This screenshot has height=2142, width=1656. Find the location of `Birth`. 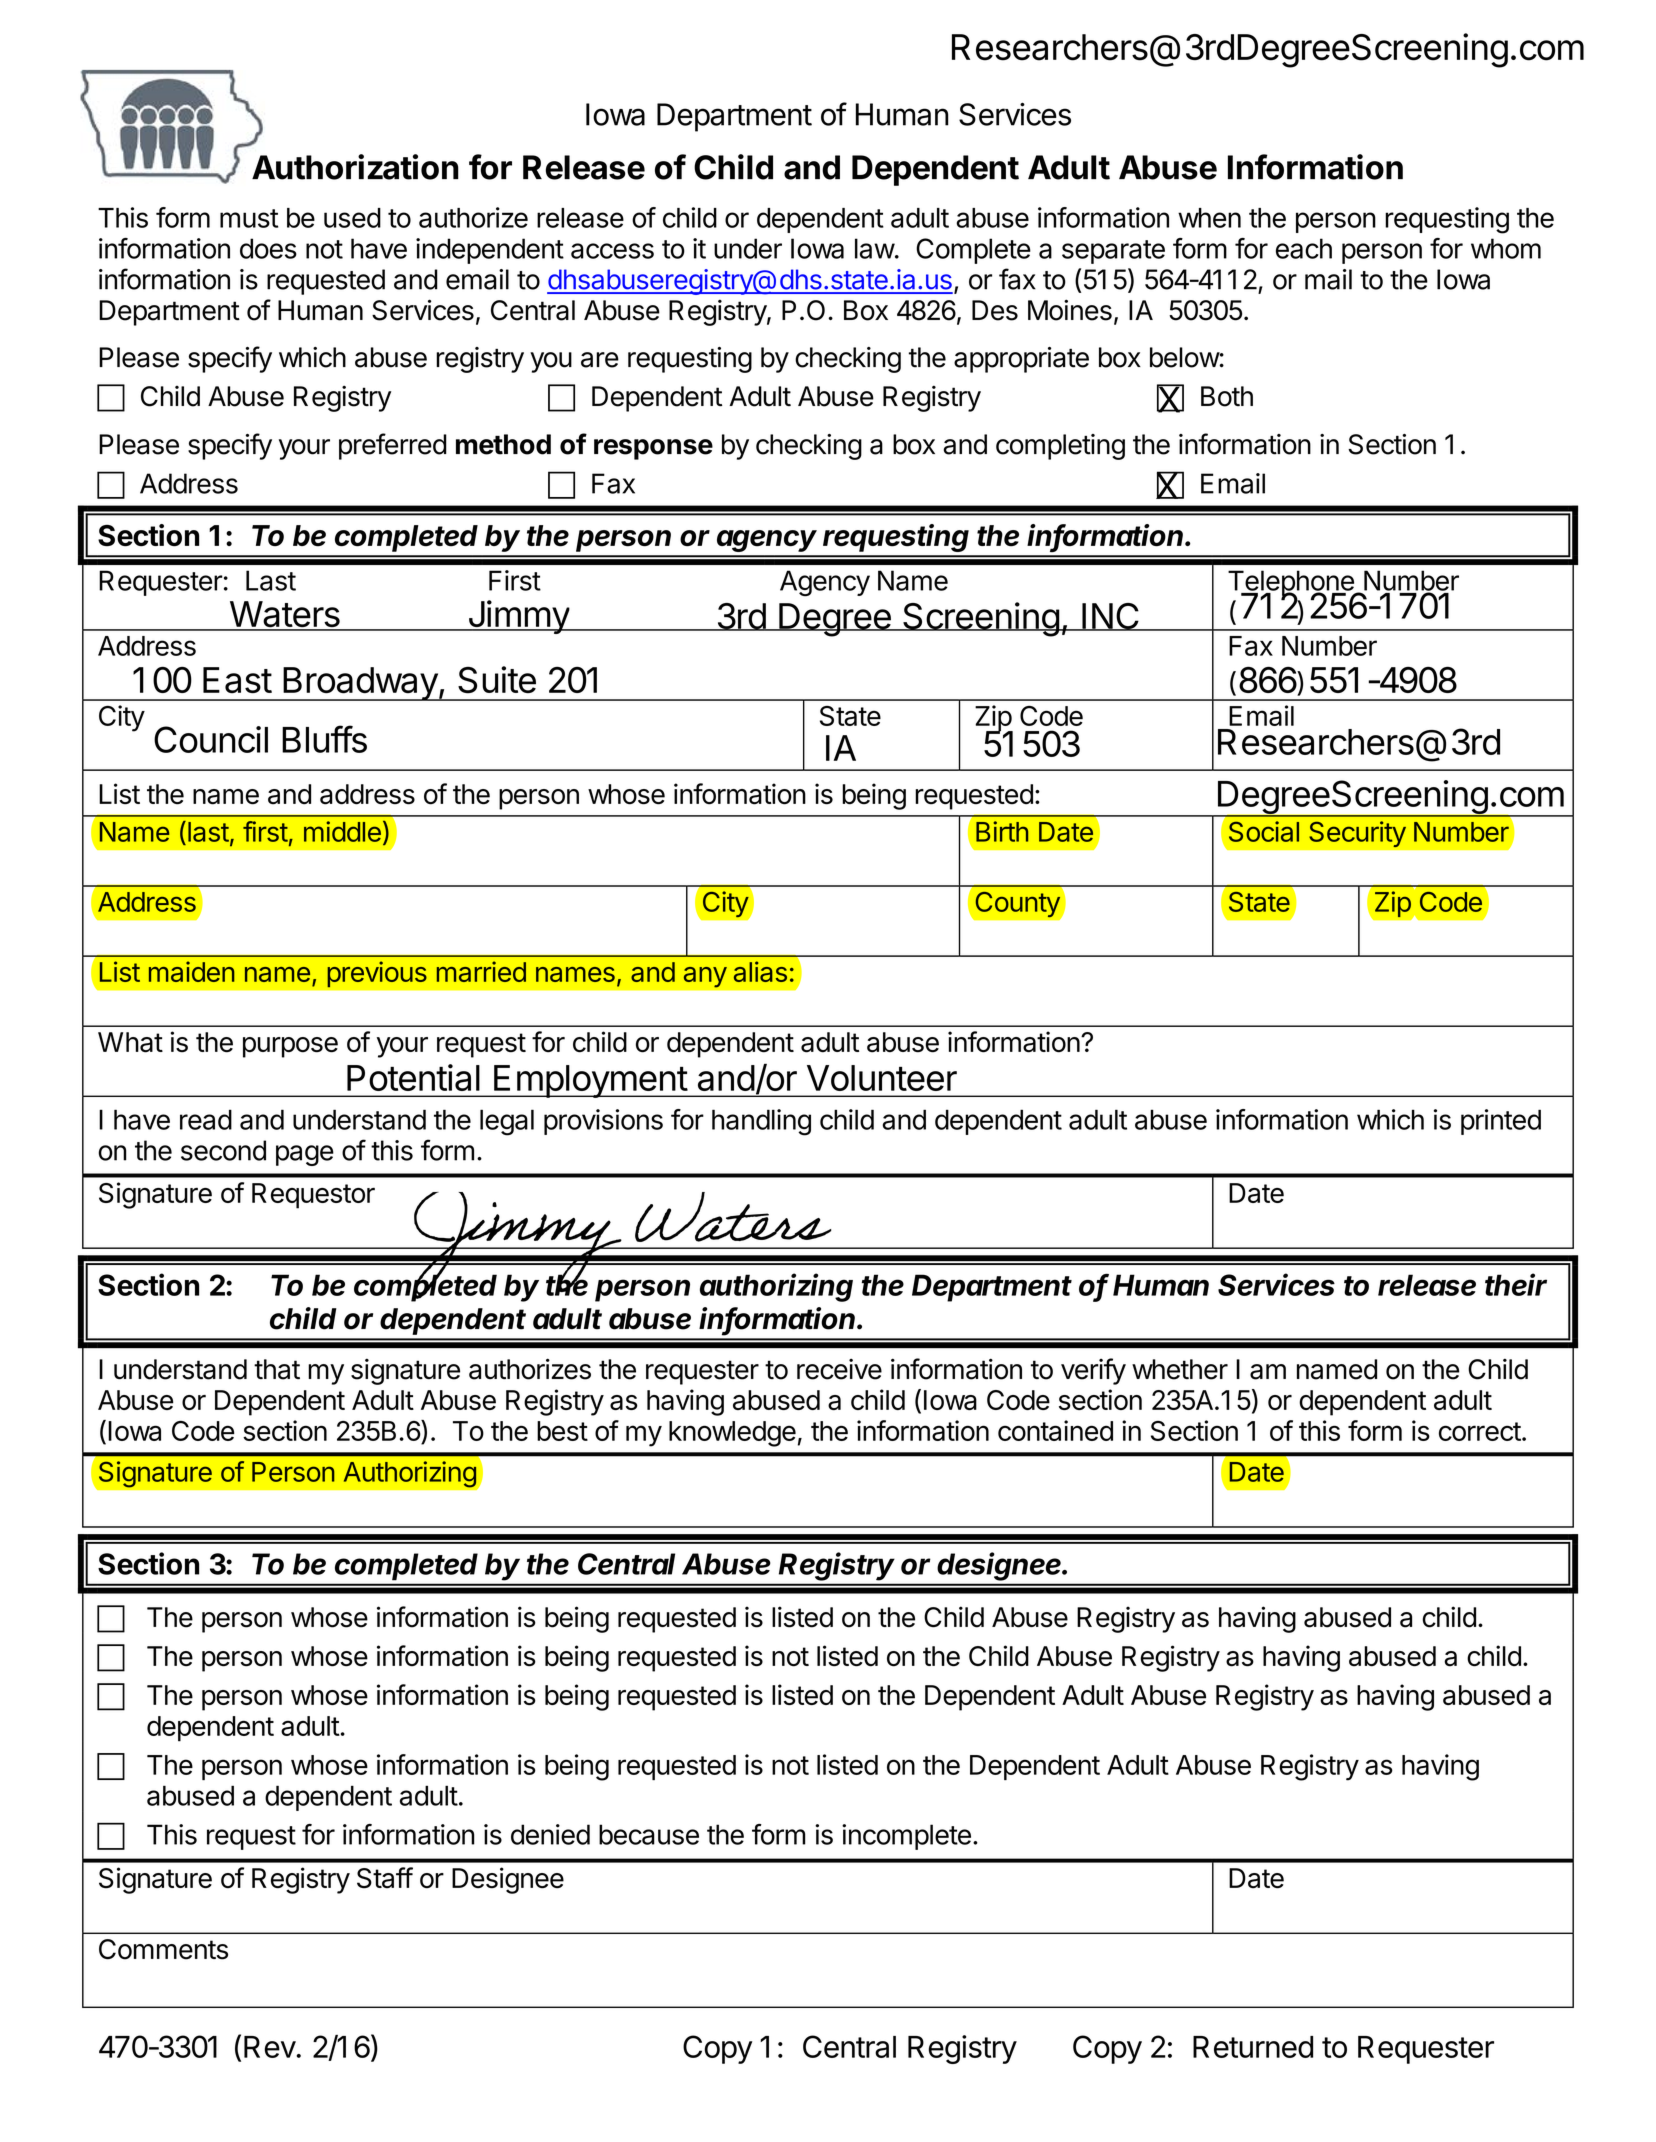

Birth is located at coordinates (1002, 831).
